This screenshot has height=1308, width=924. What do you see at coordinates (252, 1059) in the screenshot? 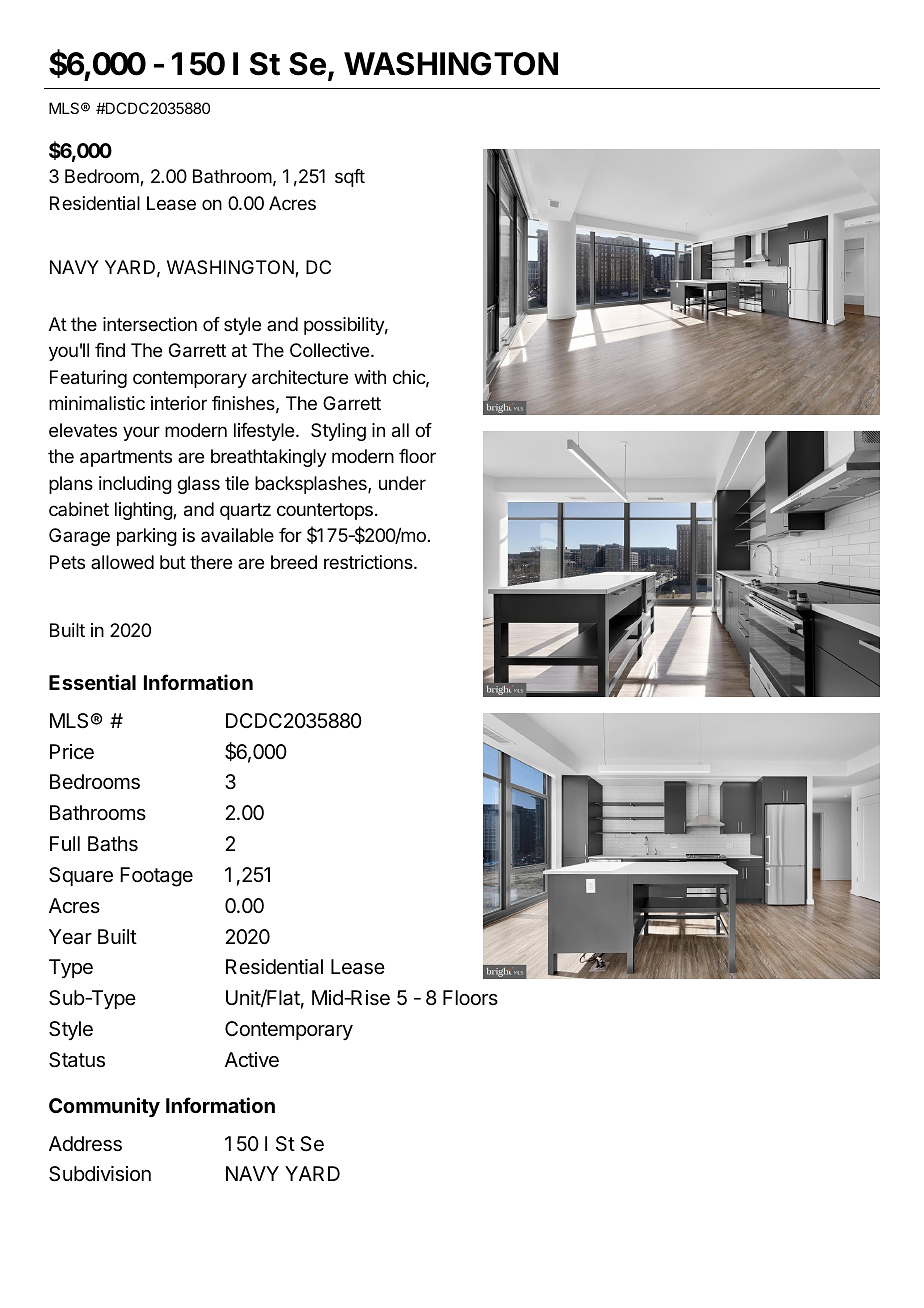
I see `Active` at bounding box center [252, 1059].
